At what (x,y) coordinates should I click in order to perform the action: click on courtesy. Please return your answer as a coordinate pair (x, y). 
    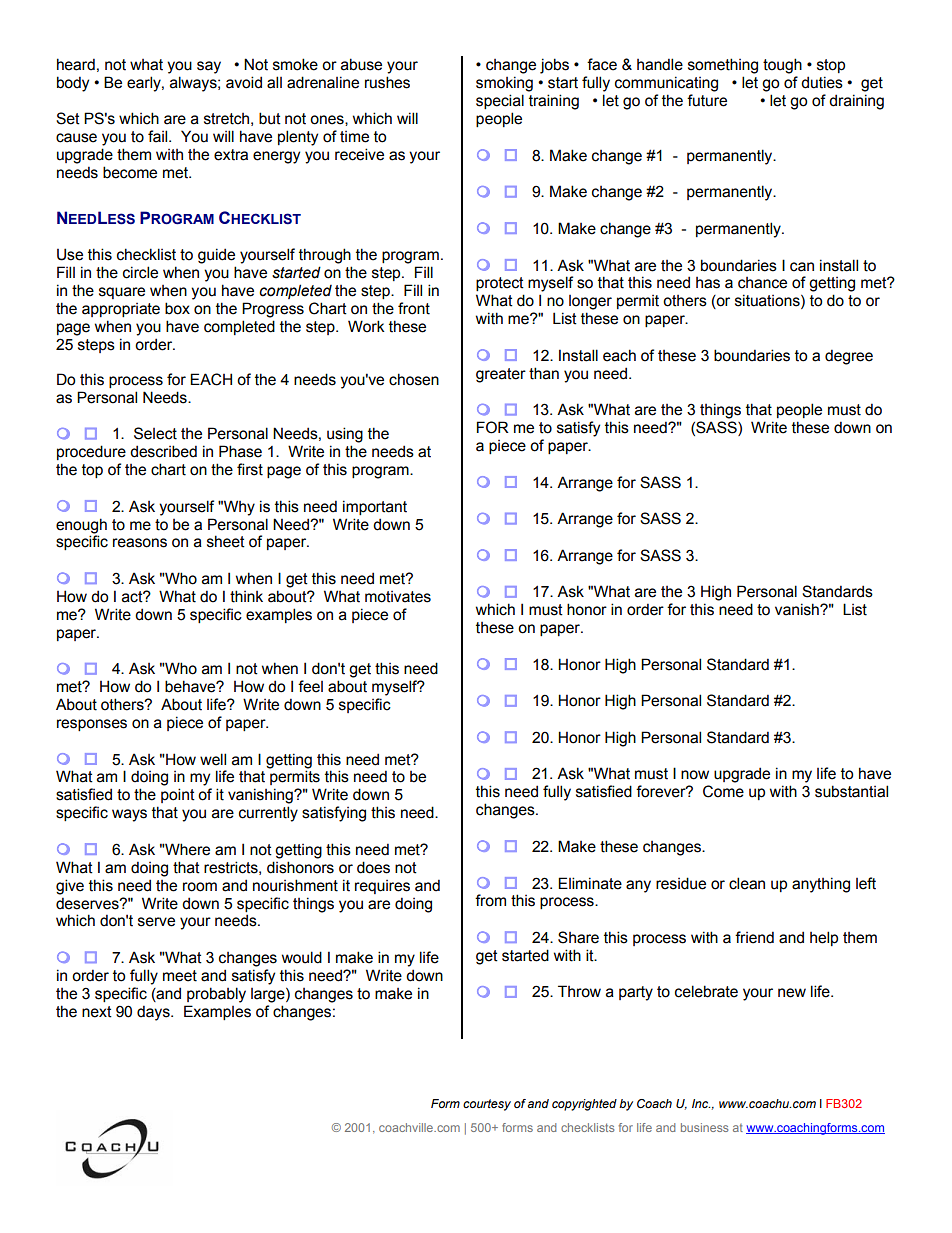
    Looking at the image, I should click on (487, 1105).
